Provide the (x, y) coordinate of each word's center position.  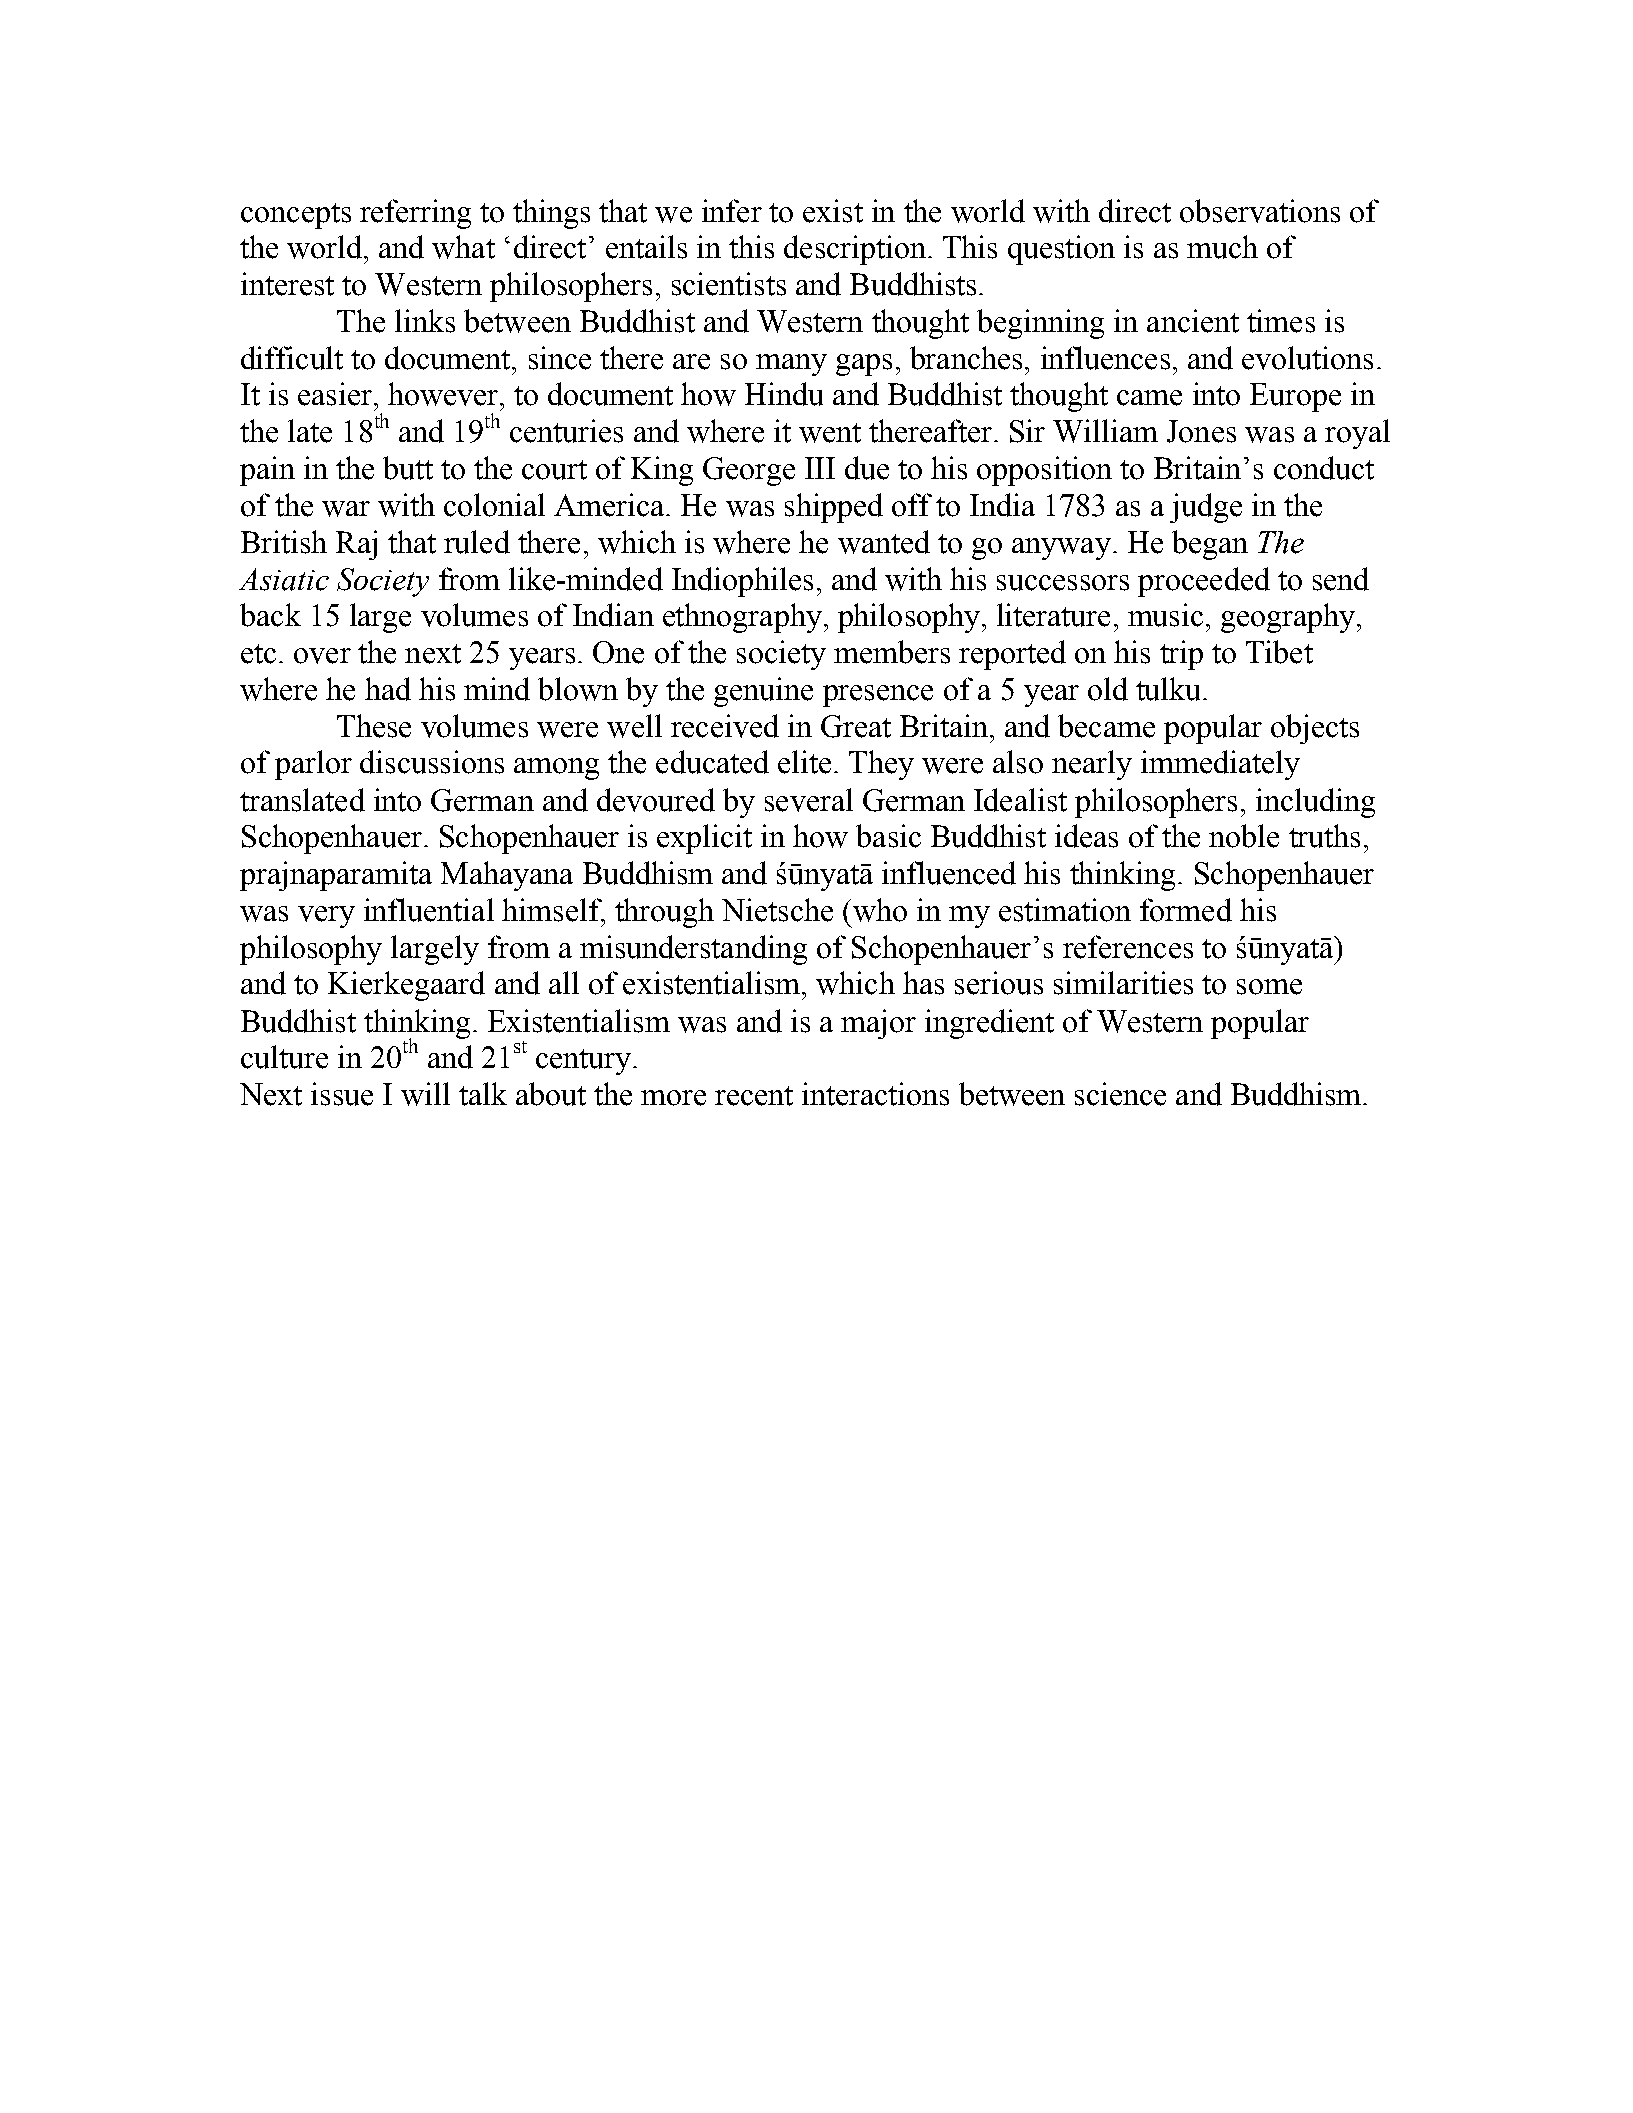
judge (1206, 508)
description (855, 250)
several (809, 800)
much (1222, 247)
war (346, 509)
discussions (432, 762)
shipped (834, 508)
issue (342, 1094)
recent (754, 1096)
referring (415, 214)
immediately (1220, 765)
